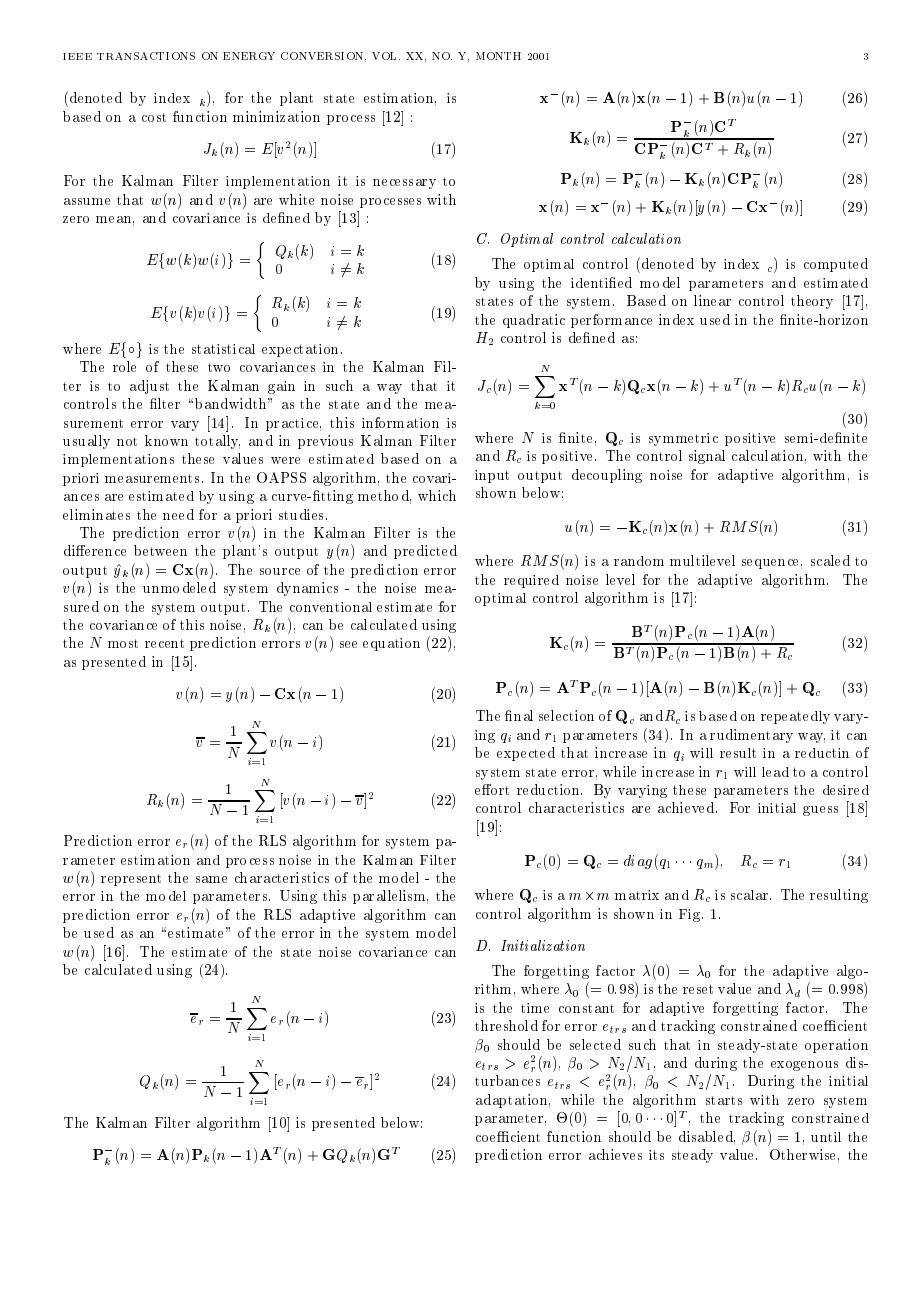 Image resolution: width=924 pixels, height=1308 pixels. I want to click on scaled, so click(830, 560).
